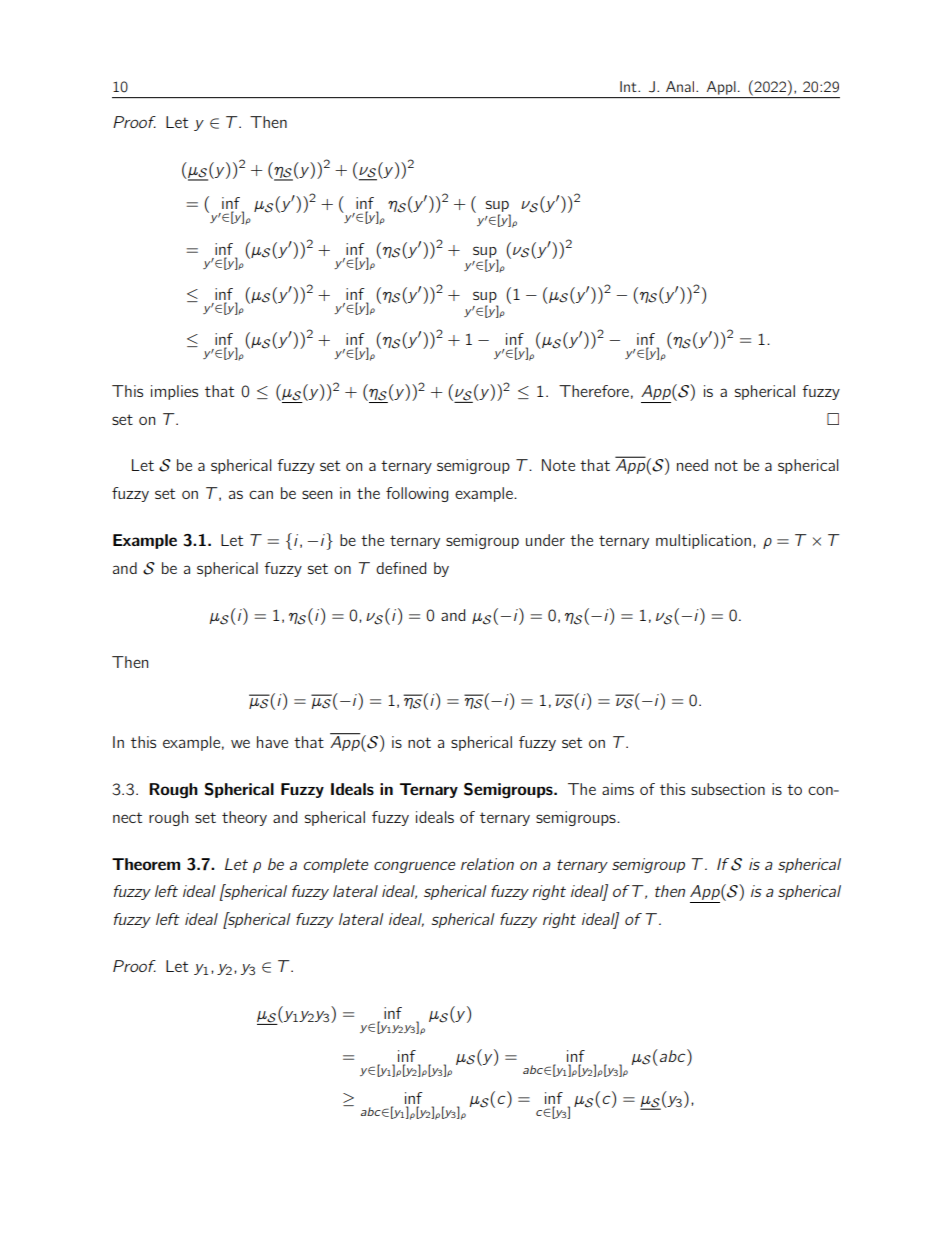  I want to click on aims, so click(618, 789).
